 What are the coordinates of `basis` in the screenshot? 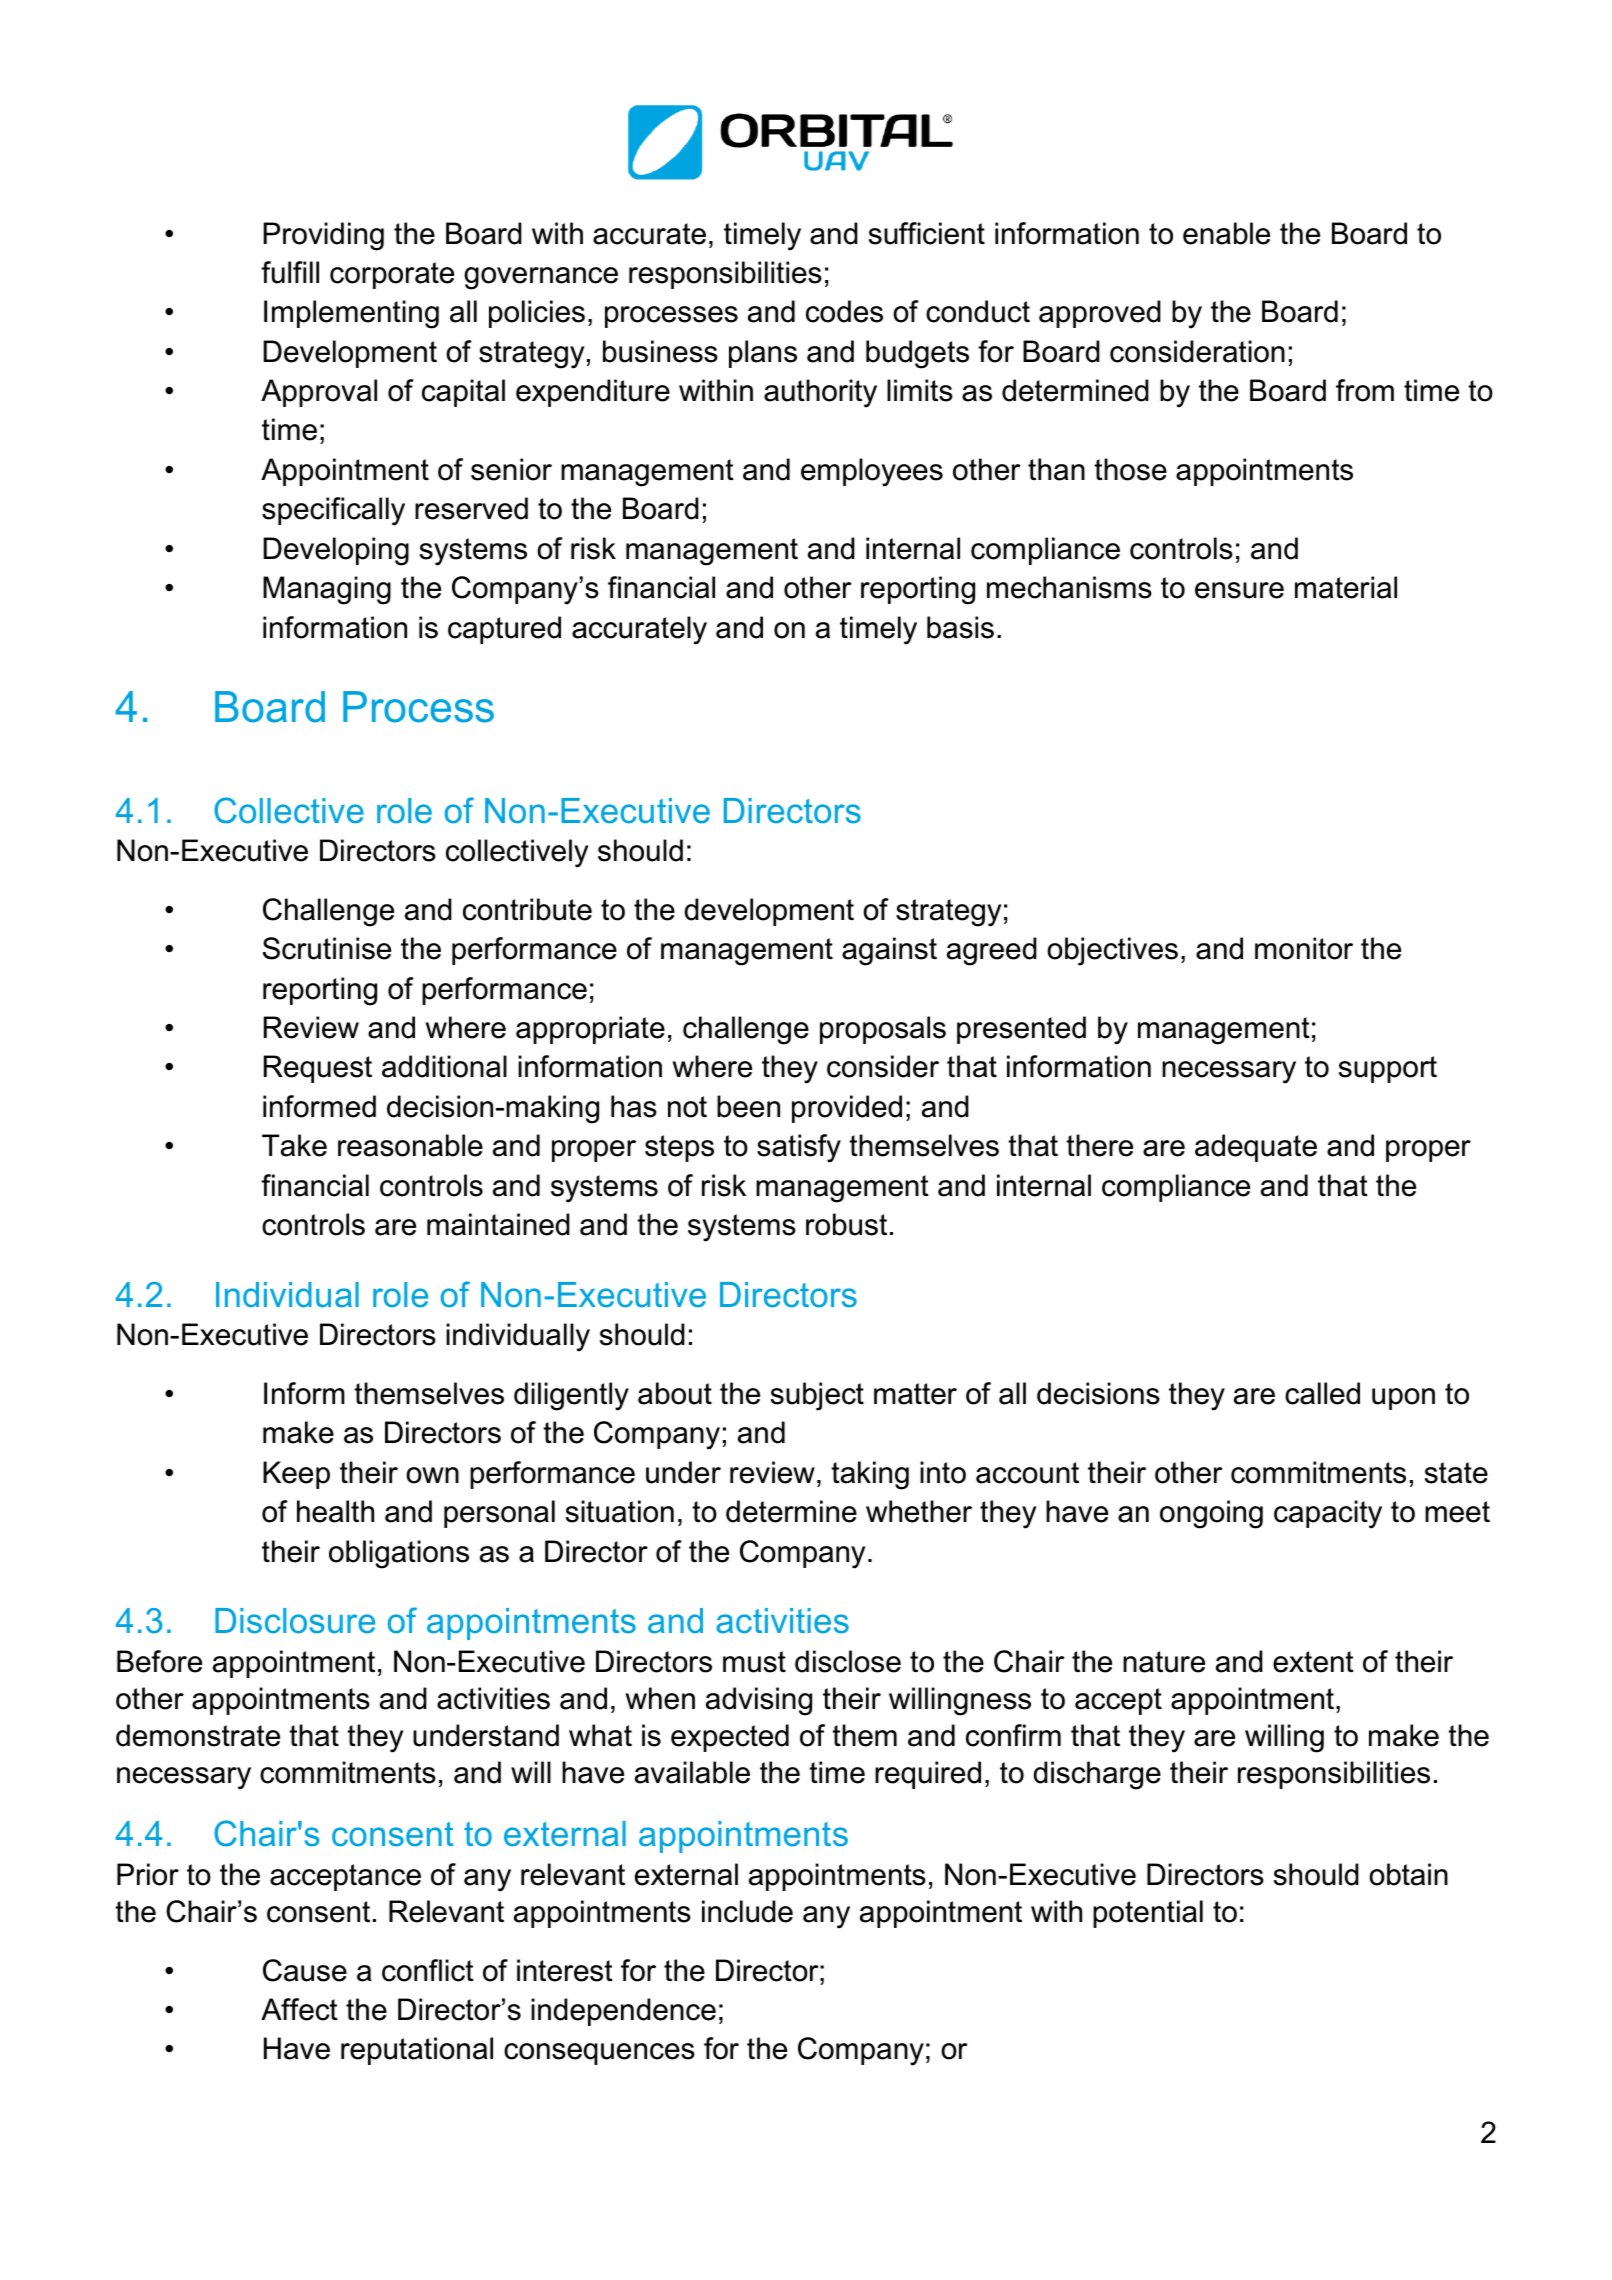 It's located at (960, 627).
